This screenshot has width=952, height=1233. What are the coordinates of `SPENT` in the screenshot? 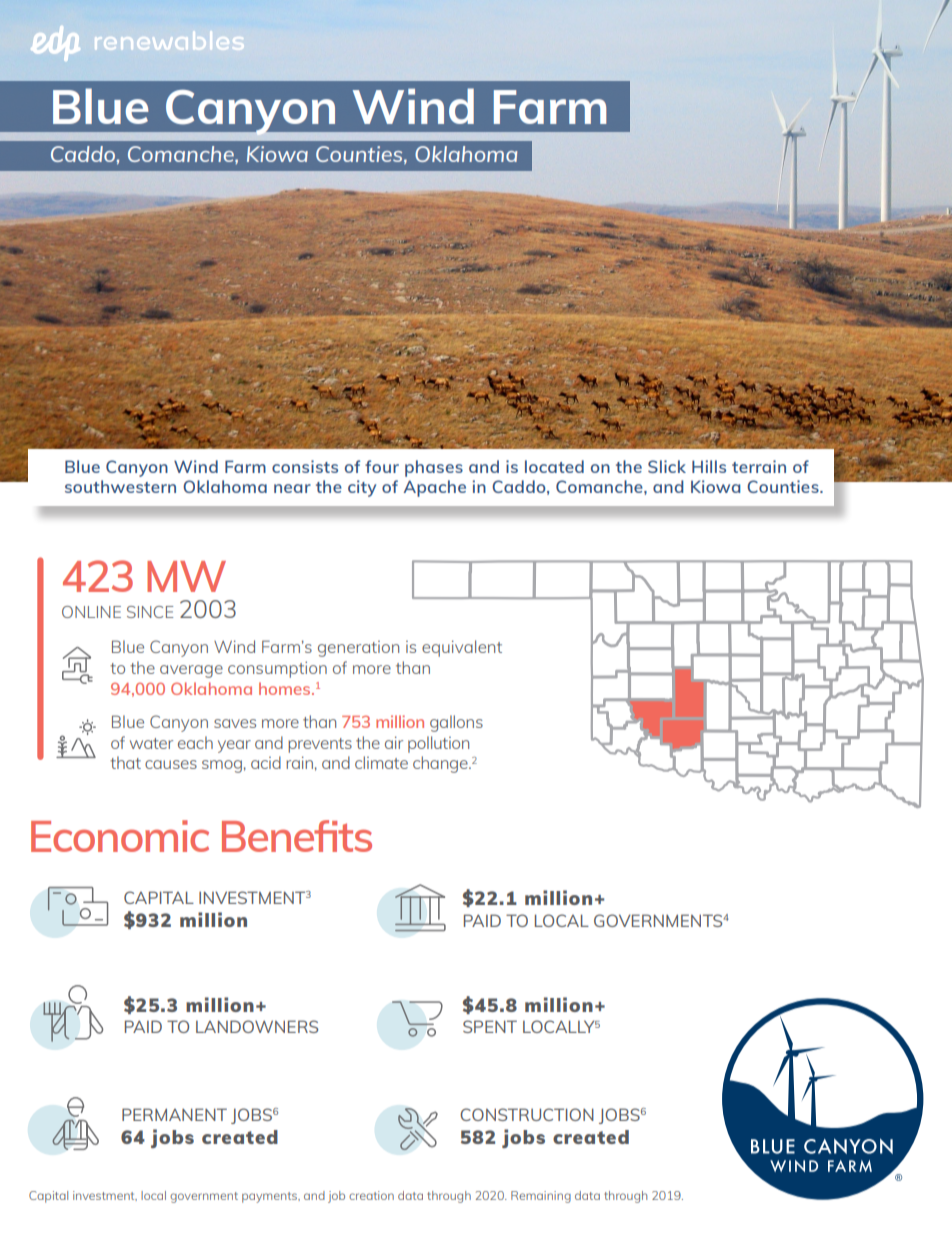 It's located at (490, 1026).
